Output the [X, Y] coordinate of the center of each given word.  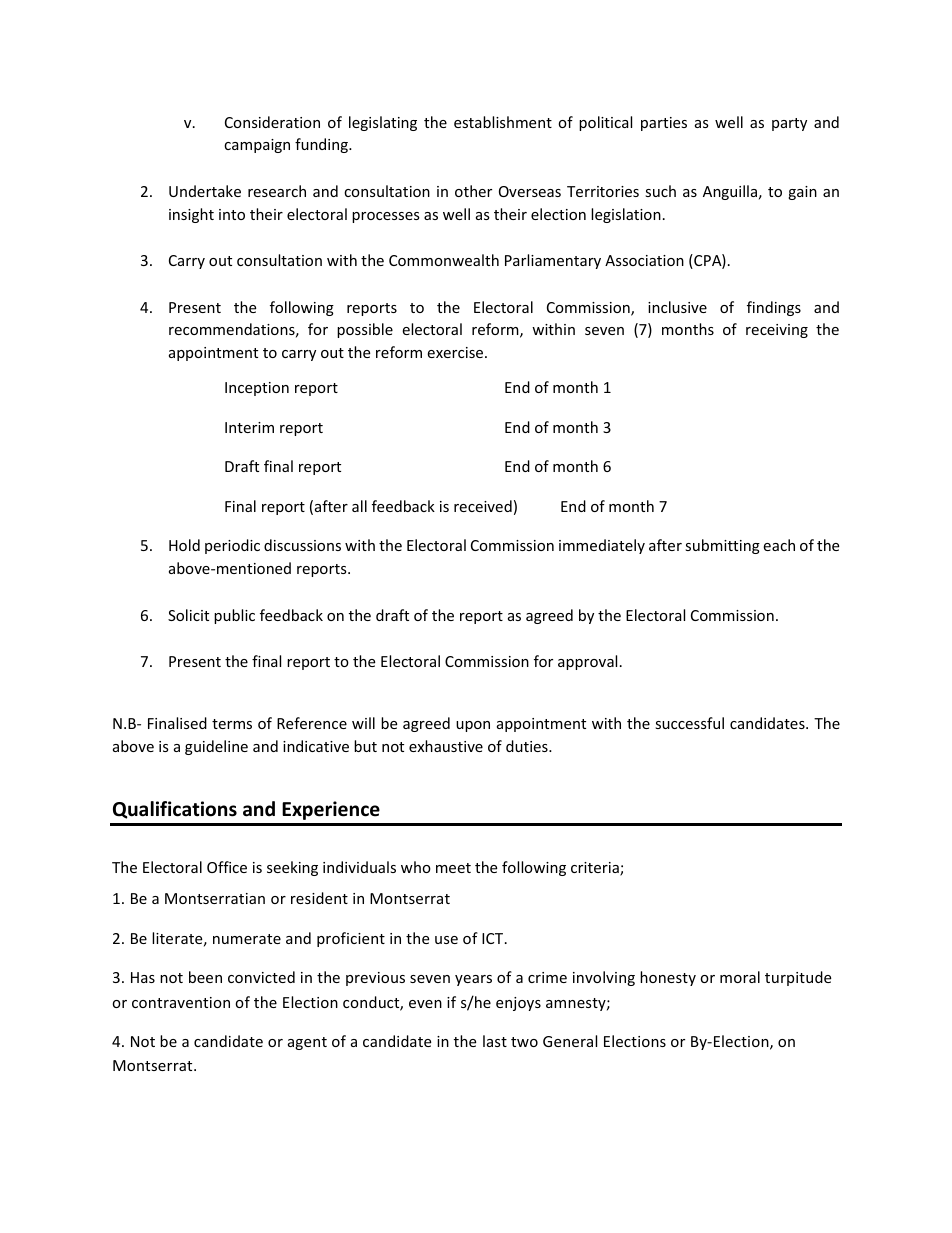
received [483, 506]
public [234, 616]
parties [664, 124]
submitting [722, 546]
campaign [257, 146]
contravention [181, 1002]
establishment [503, 122]
